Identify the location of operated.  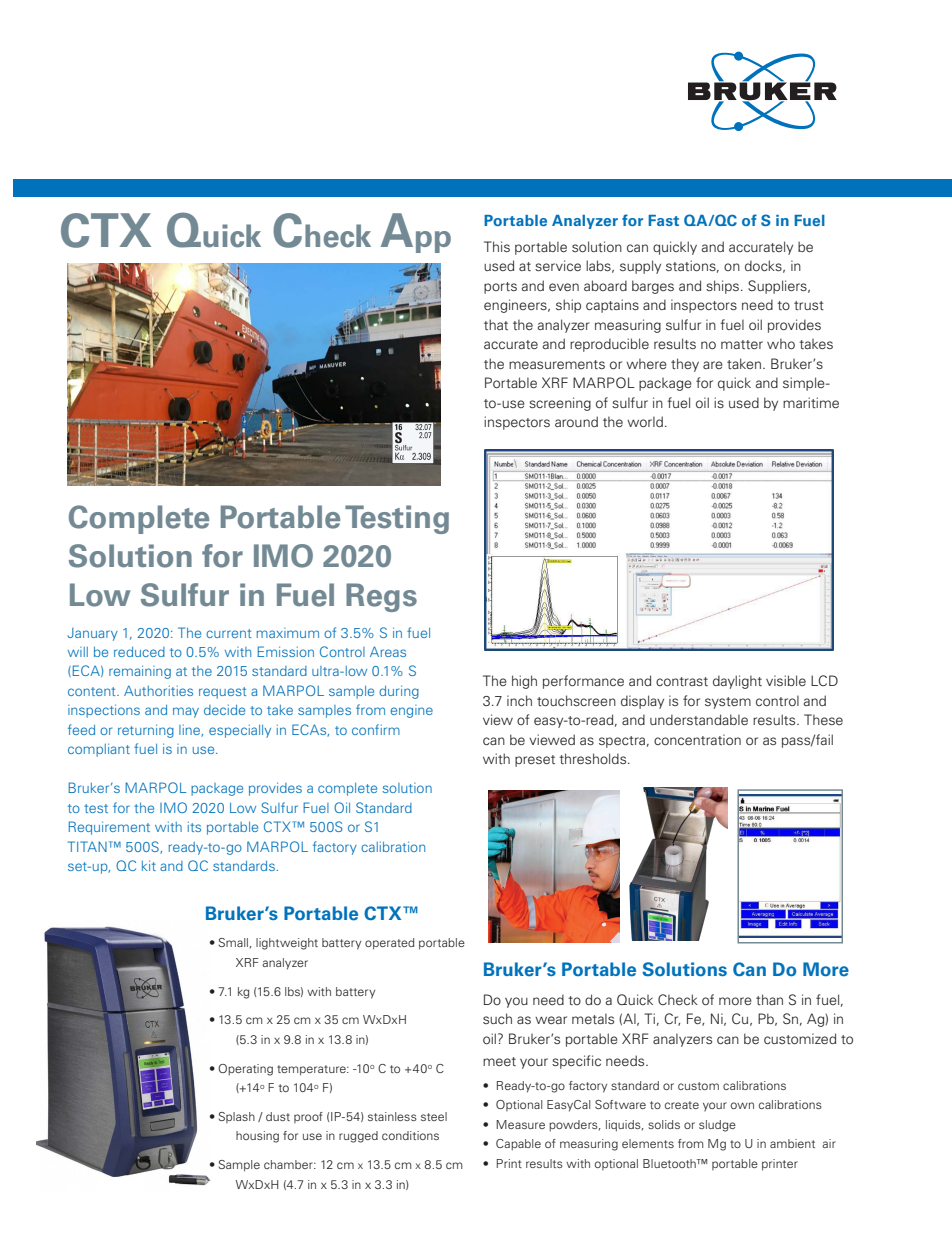
(389, 944).
